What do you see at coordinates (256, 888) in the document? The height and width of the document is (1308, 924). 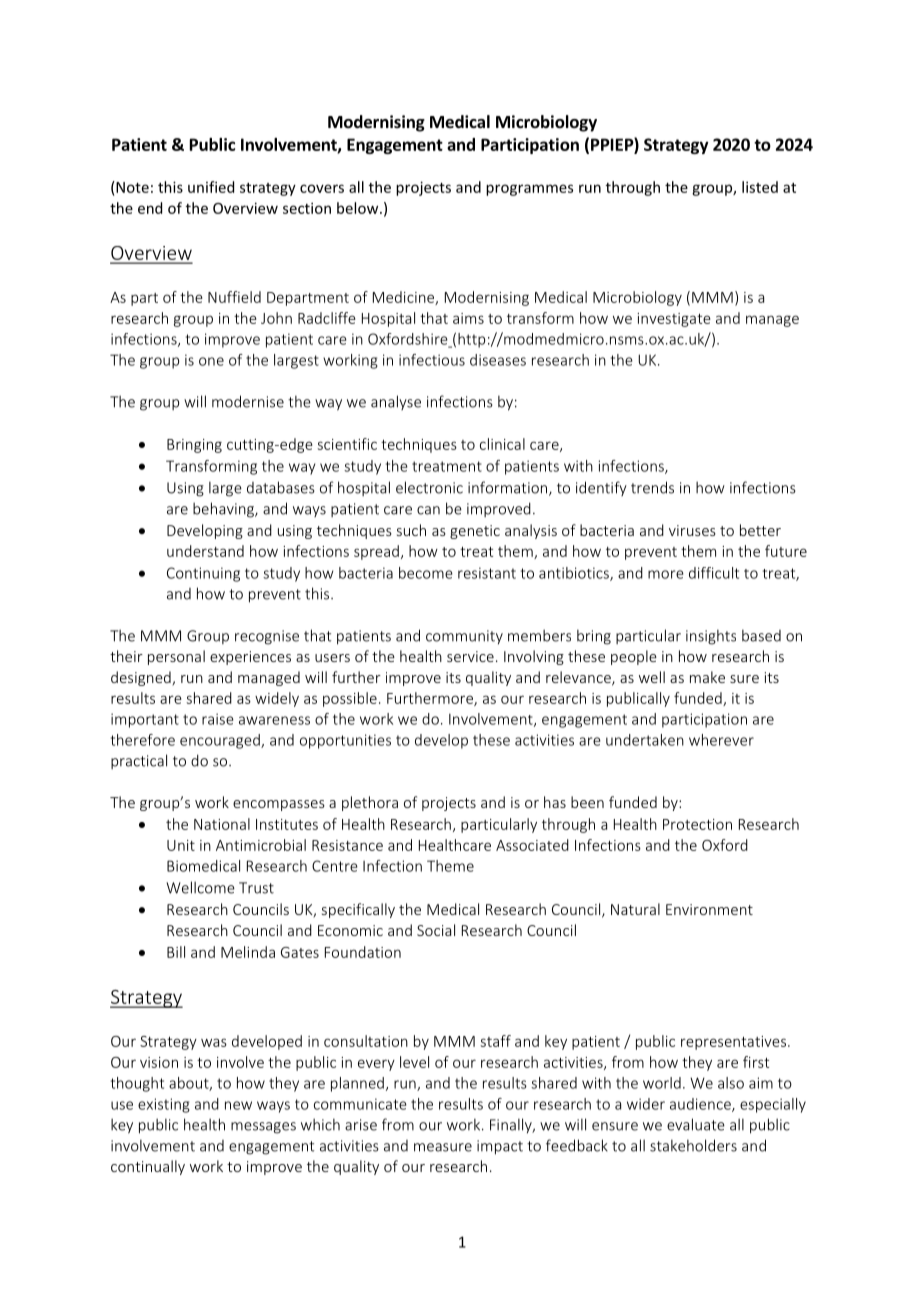 I see `Trust` at bounding box center [256, 888].
